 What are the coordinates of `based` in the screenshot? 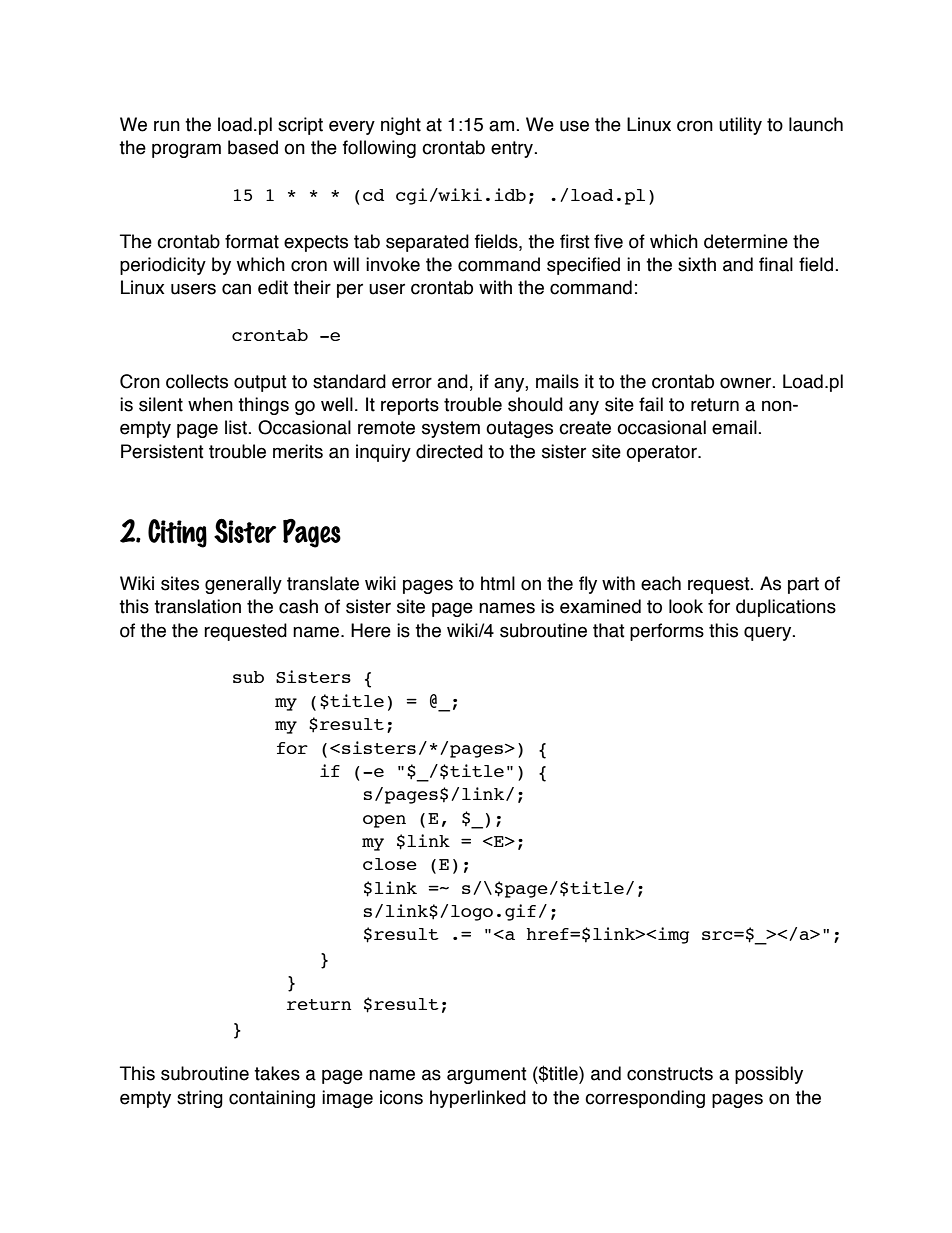 It's located at (253, 147).
